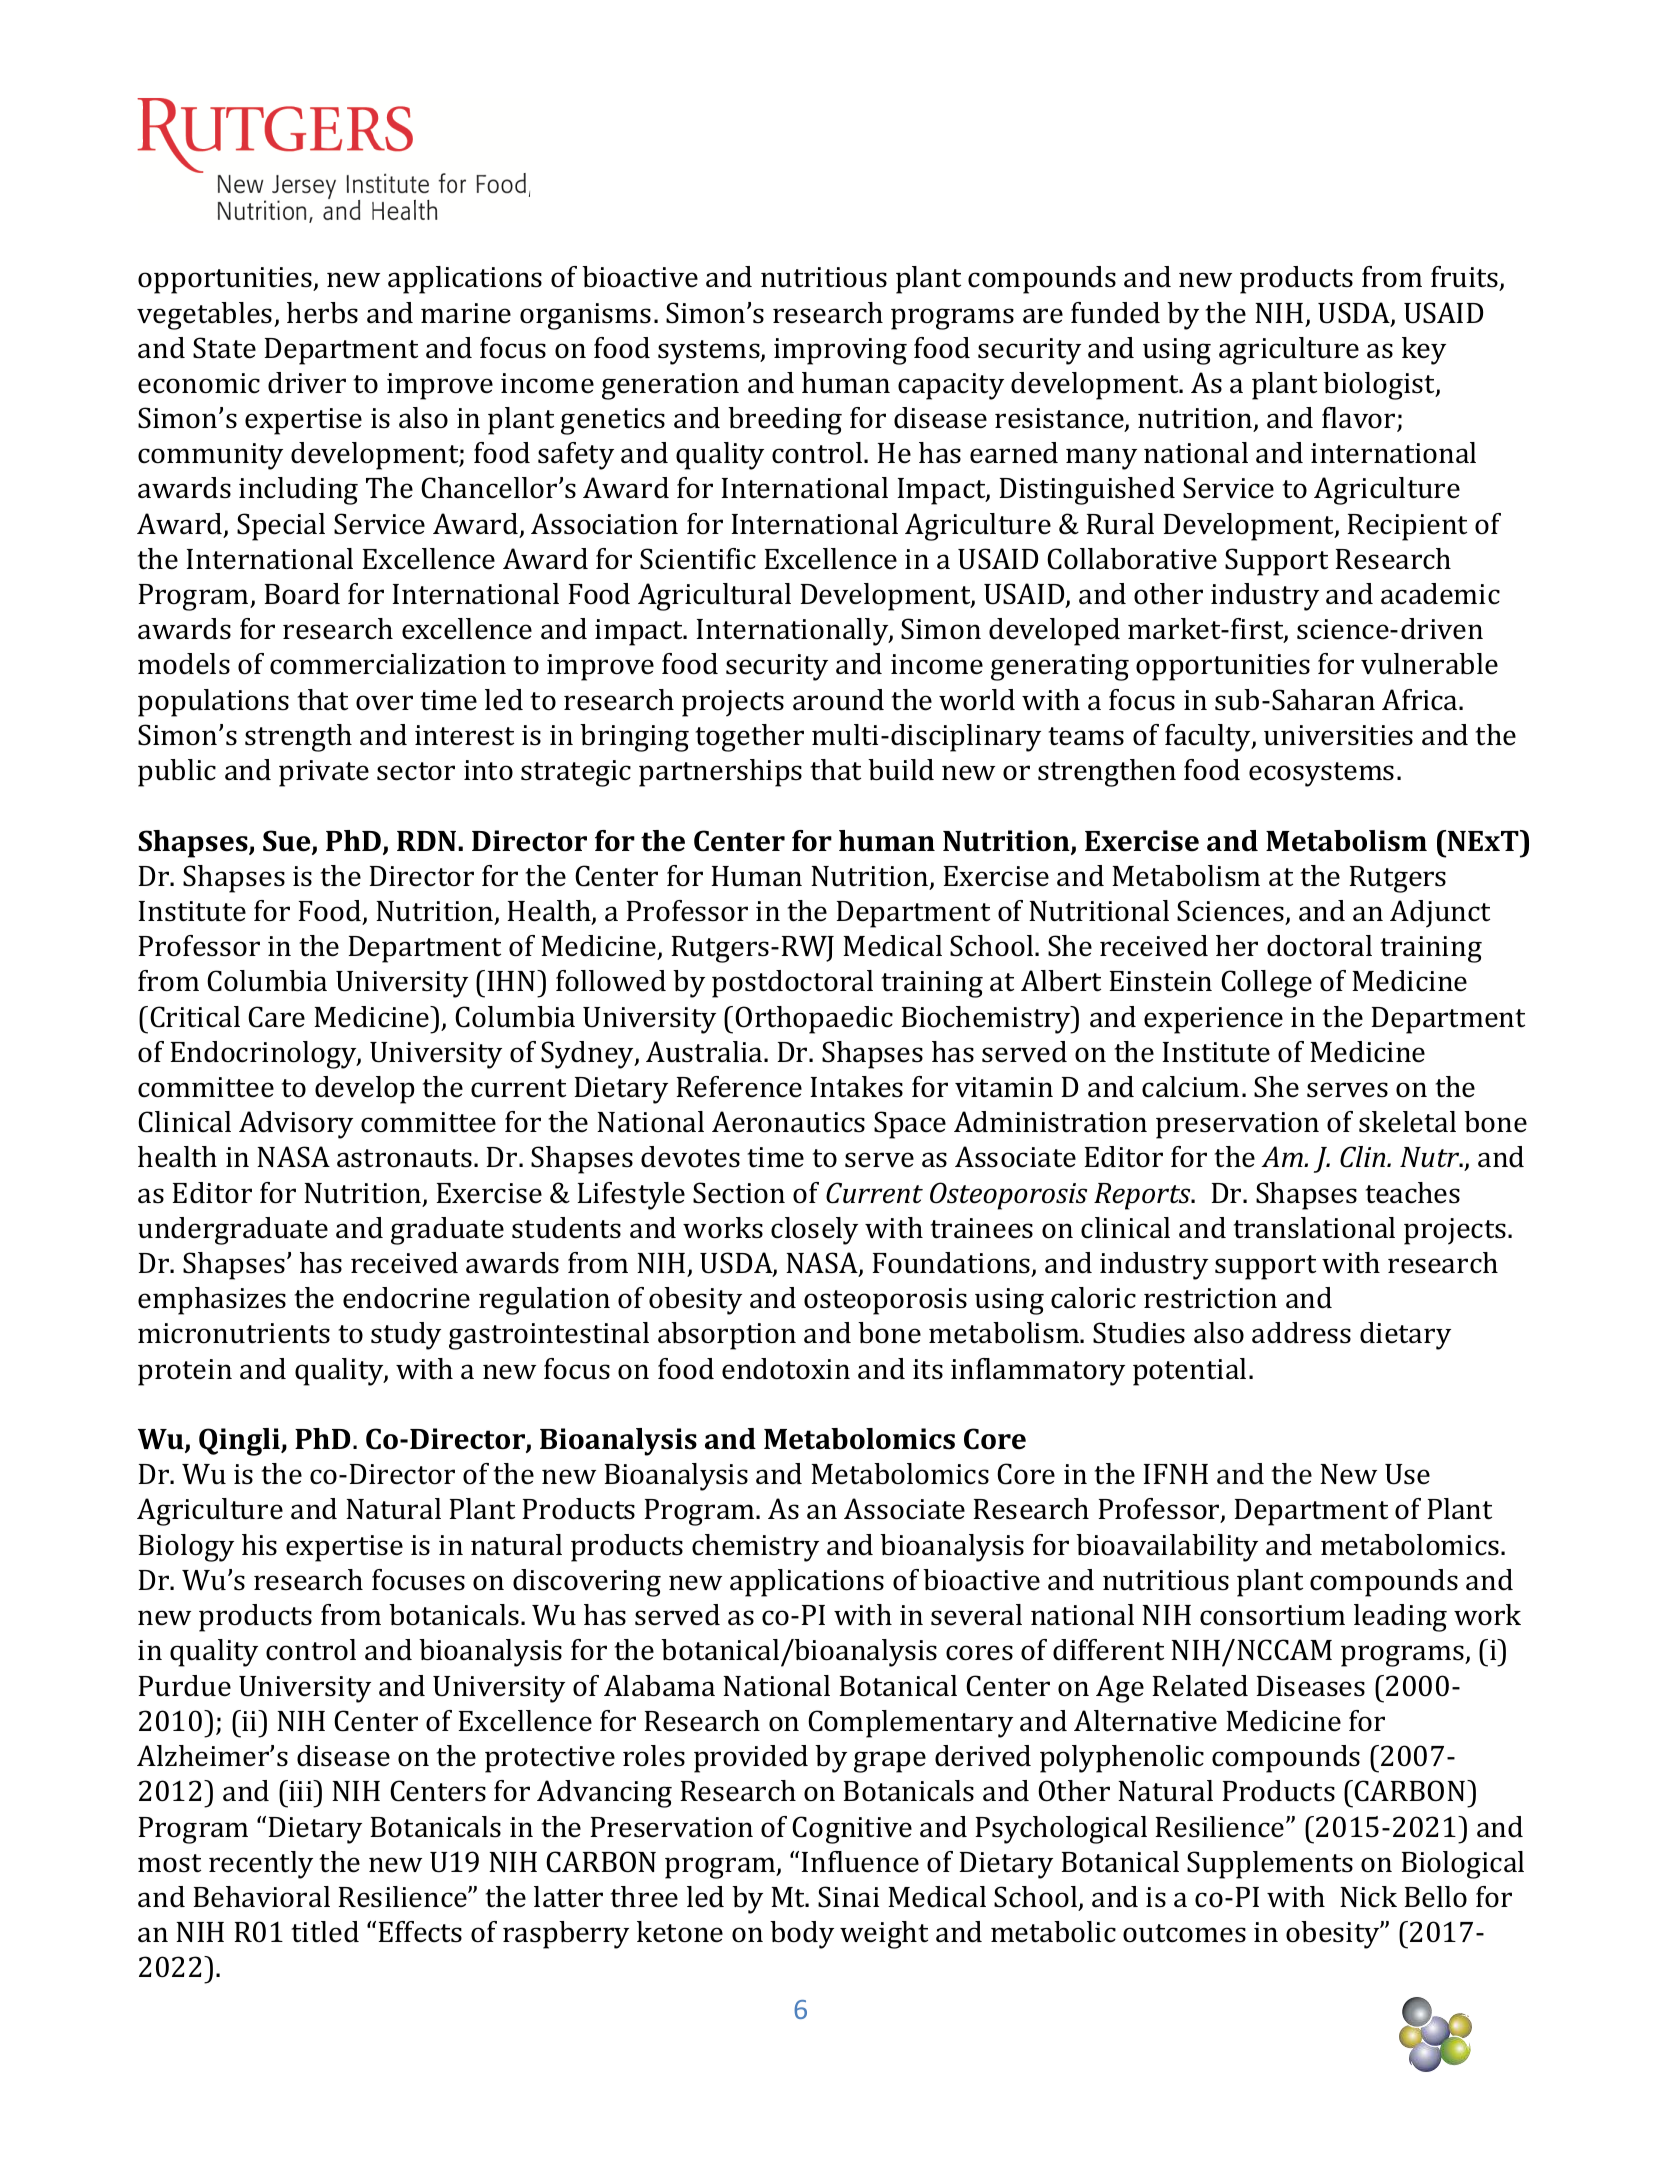  I want to click on Sue, so click(288, 842).
